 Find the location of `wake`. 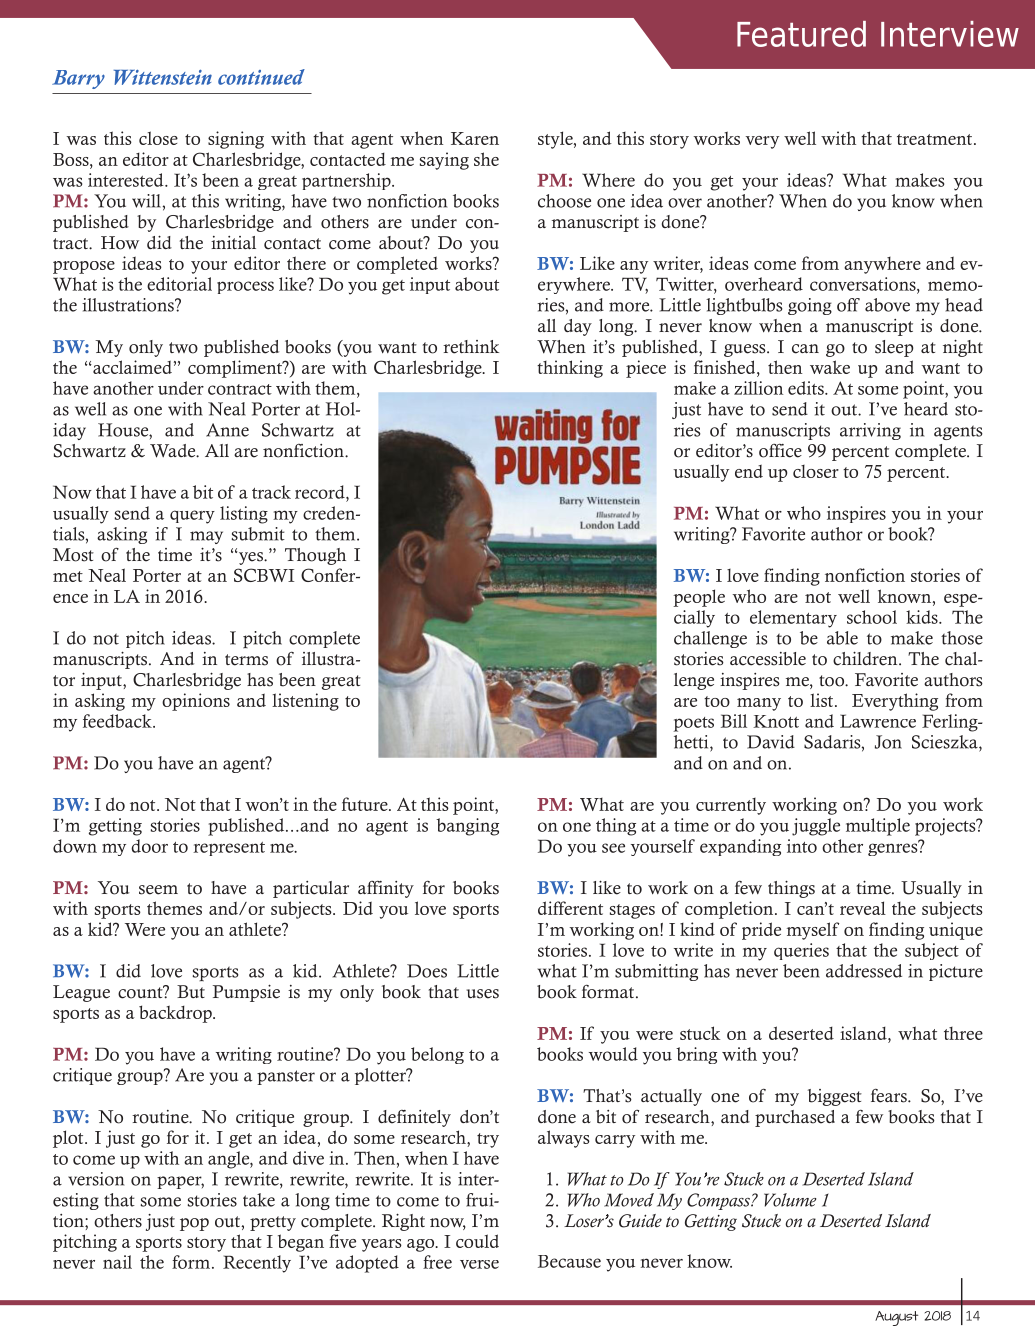

wake is located at coordinates (830, 367).
